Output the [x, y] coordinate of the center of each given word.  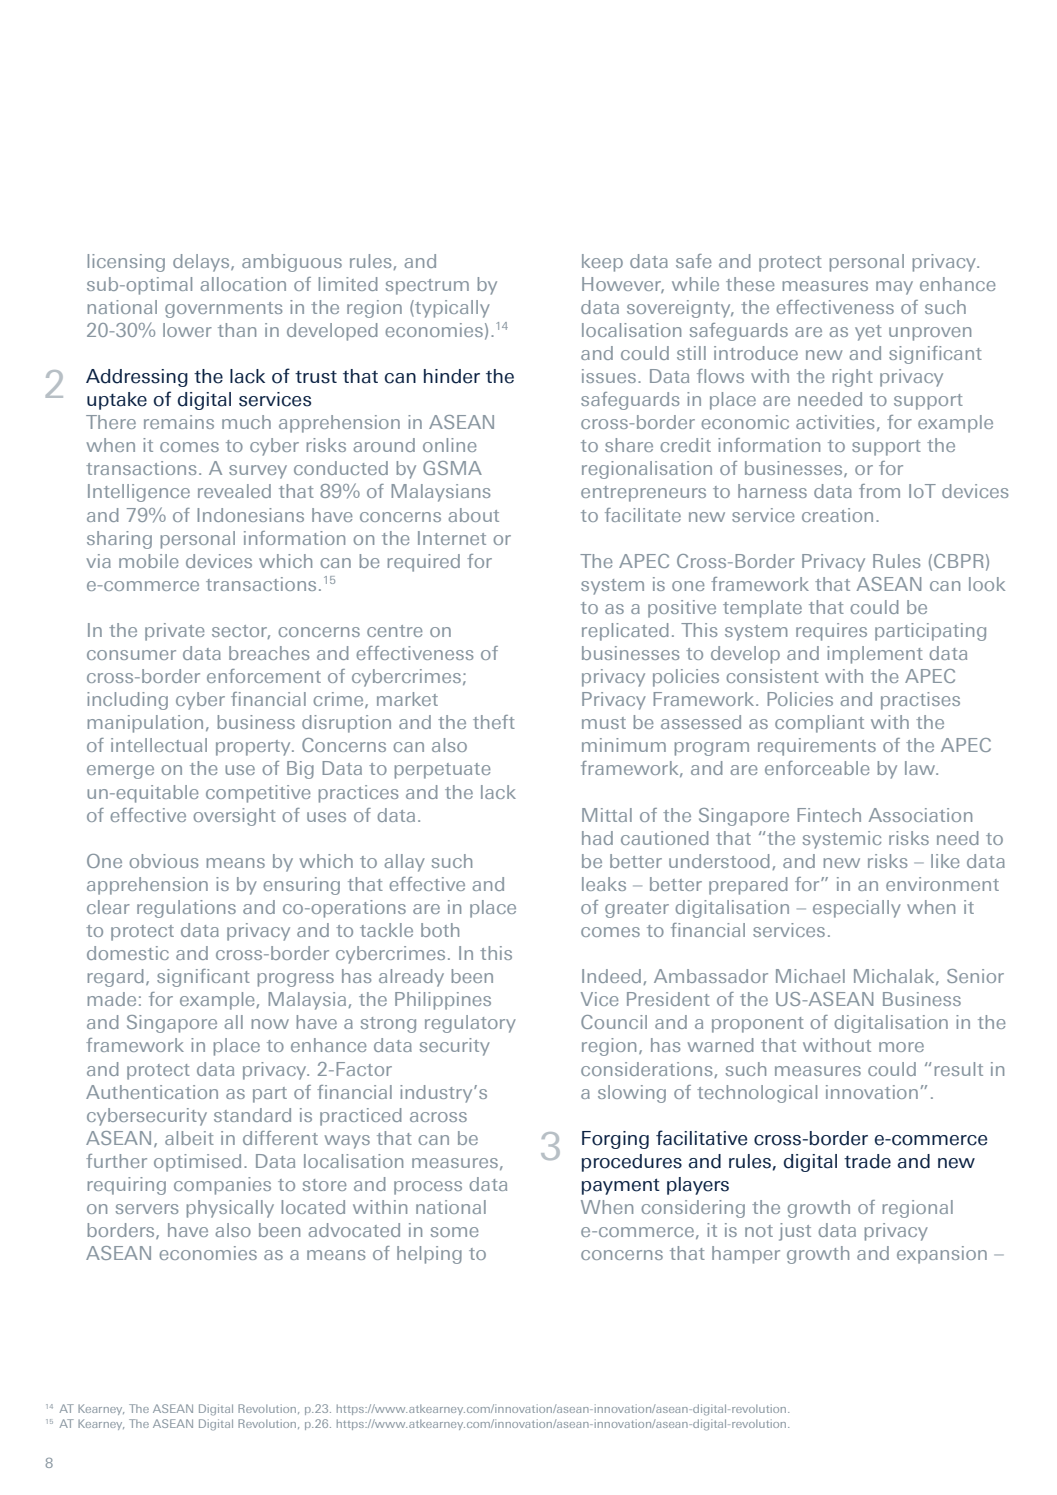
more [901, 1047]
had [597, 838]
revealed [234, 491]
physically [230, 1209]
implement [875, 655]
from [879, 491]
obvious [163, 861]
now [270, 1024]
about [473, 515]
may [894, 288]
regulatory [470, 1024]
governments [223, 310]
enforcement [264, 676]
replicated [625, 632]
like [945, 861]
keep [602, 263]
